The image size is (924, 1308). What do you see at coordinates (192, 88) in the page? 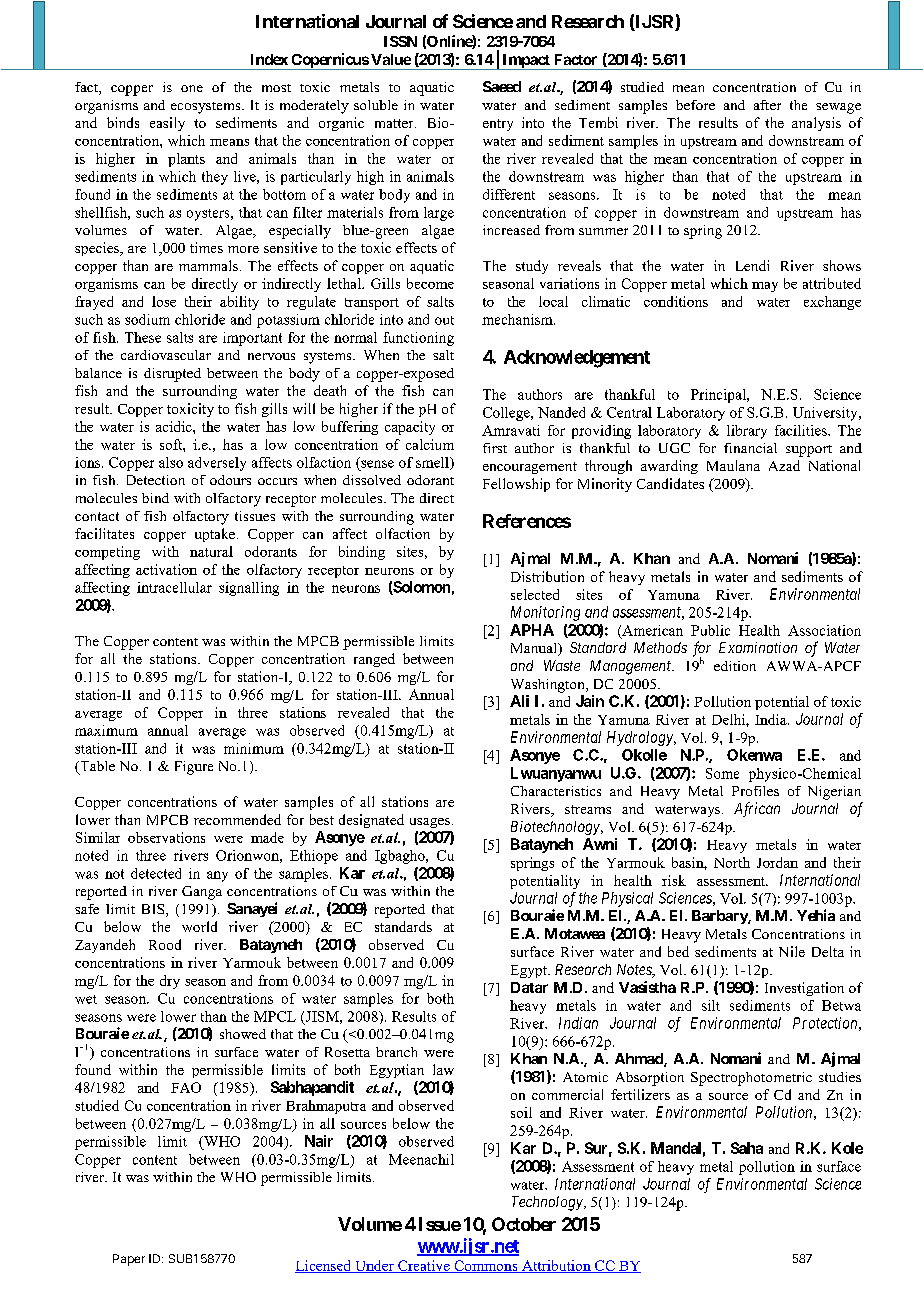
I see `one` at bounding box center [192, 88].
